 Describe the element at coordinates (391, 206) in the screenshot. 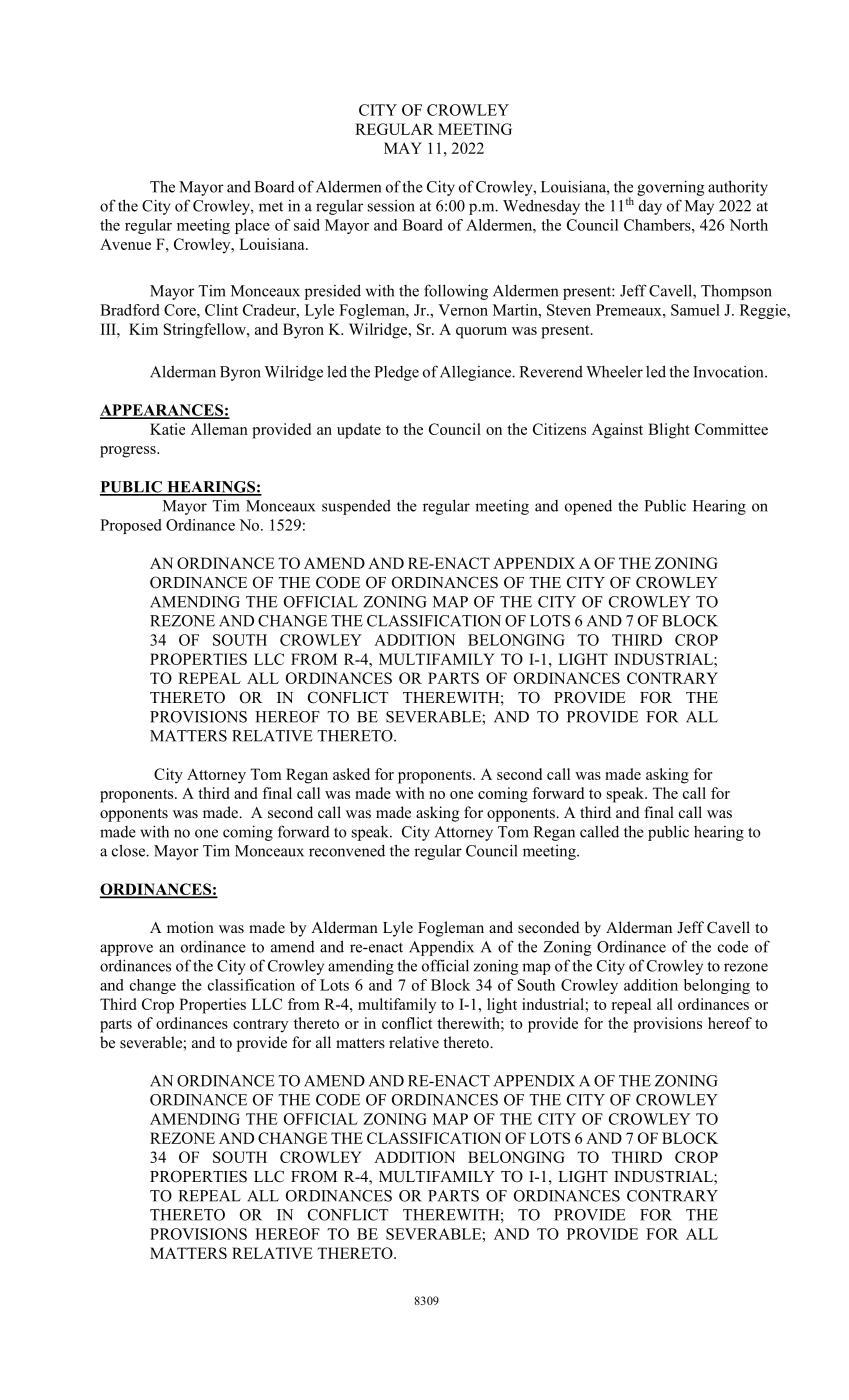

I see `session` at that location.
